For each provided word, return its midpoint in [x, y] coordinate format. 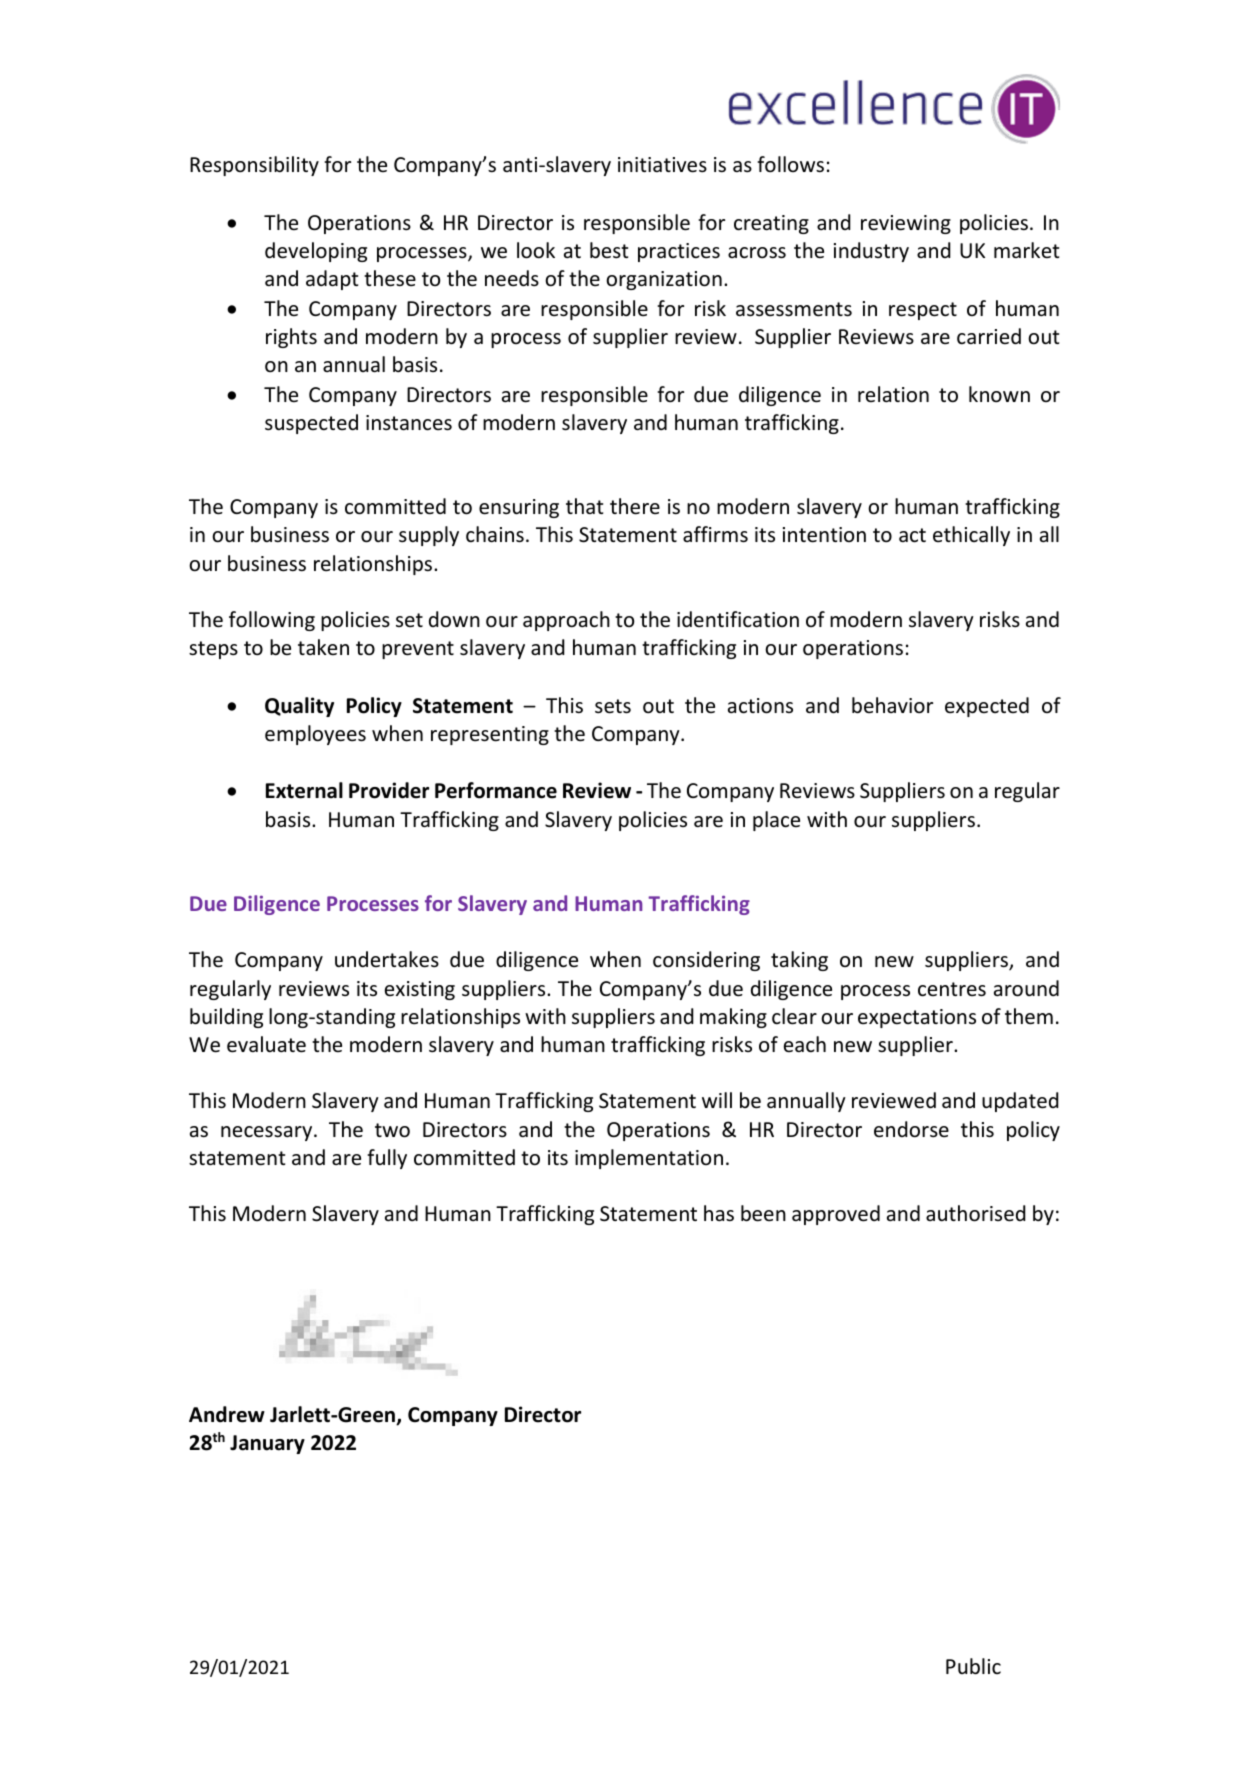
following [272, 621]
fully [387, 1159]
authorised [976, 1213]
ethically [971, 536]
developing [316, 252]
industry [871, 252]
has [719, 1213]
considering [706, 961]
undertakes [387, 959]
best [609, 250]
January [267, 1444]
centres [952, 989]
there [635, 506]
